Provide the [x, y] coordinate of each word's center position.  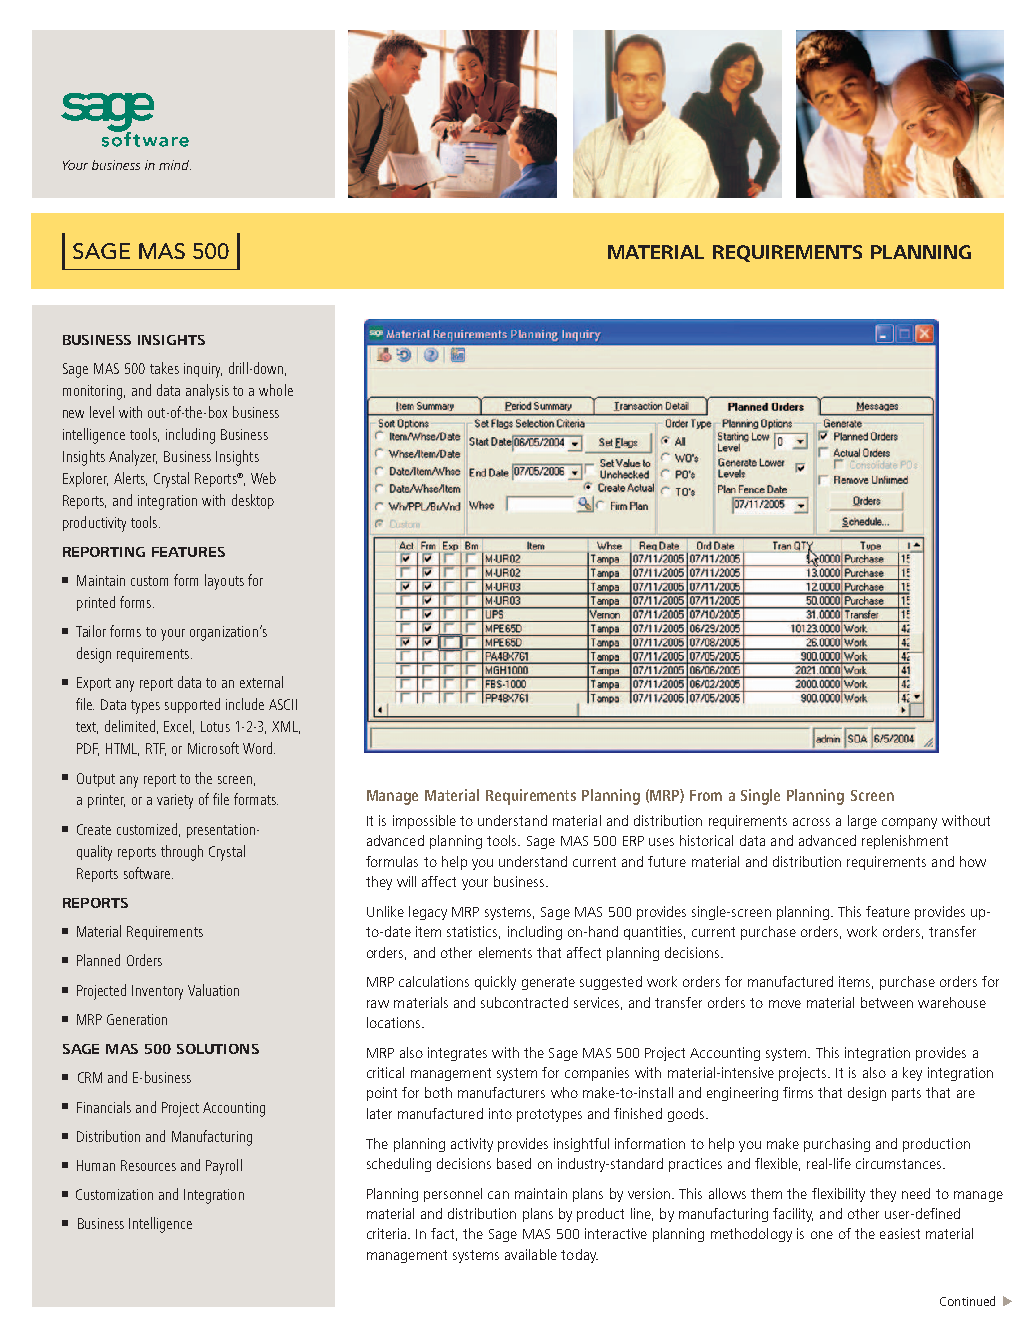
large [862, 822]
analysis [207, 392]
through [182, 853]
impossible [424, 822]
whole [276, 390]
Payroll [224, 1167]
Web [263, 478]
